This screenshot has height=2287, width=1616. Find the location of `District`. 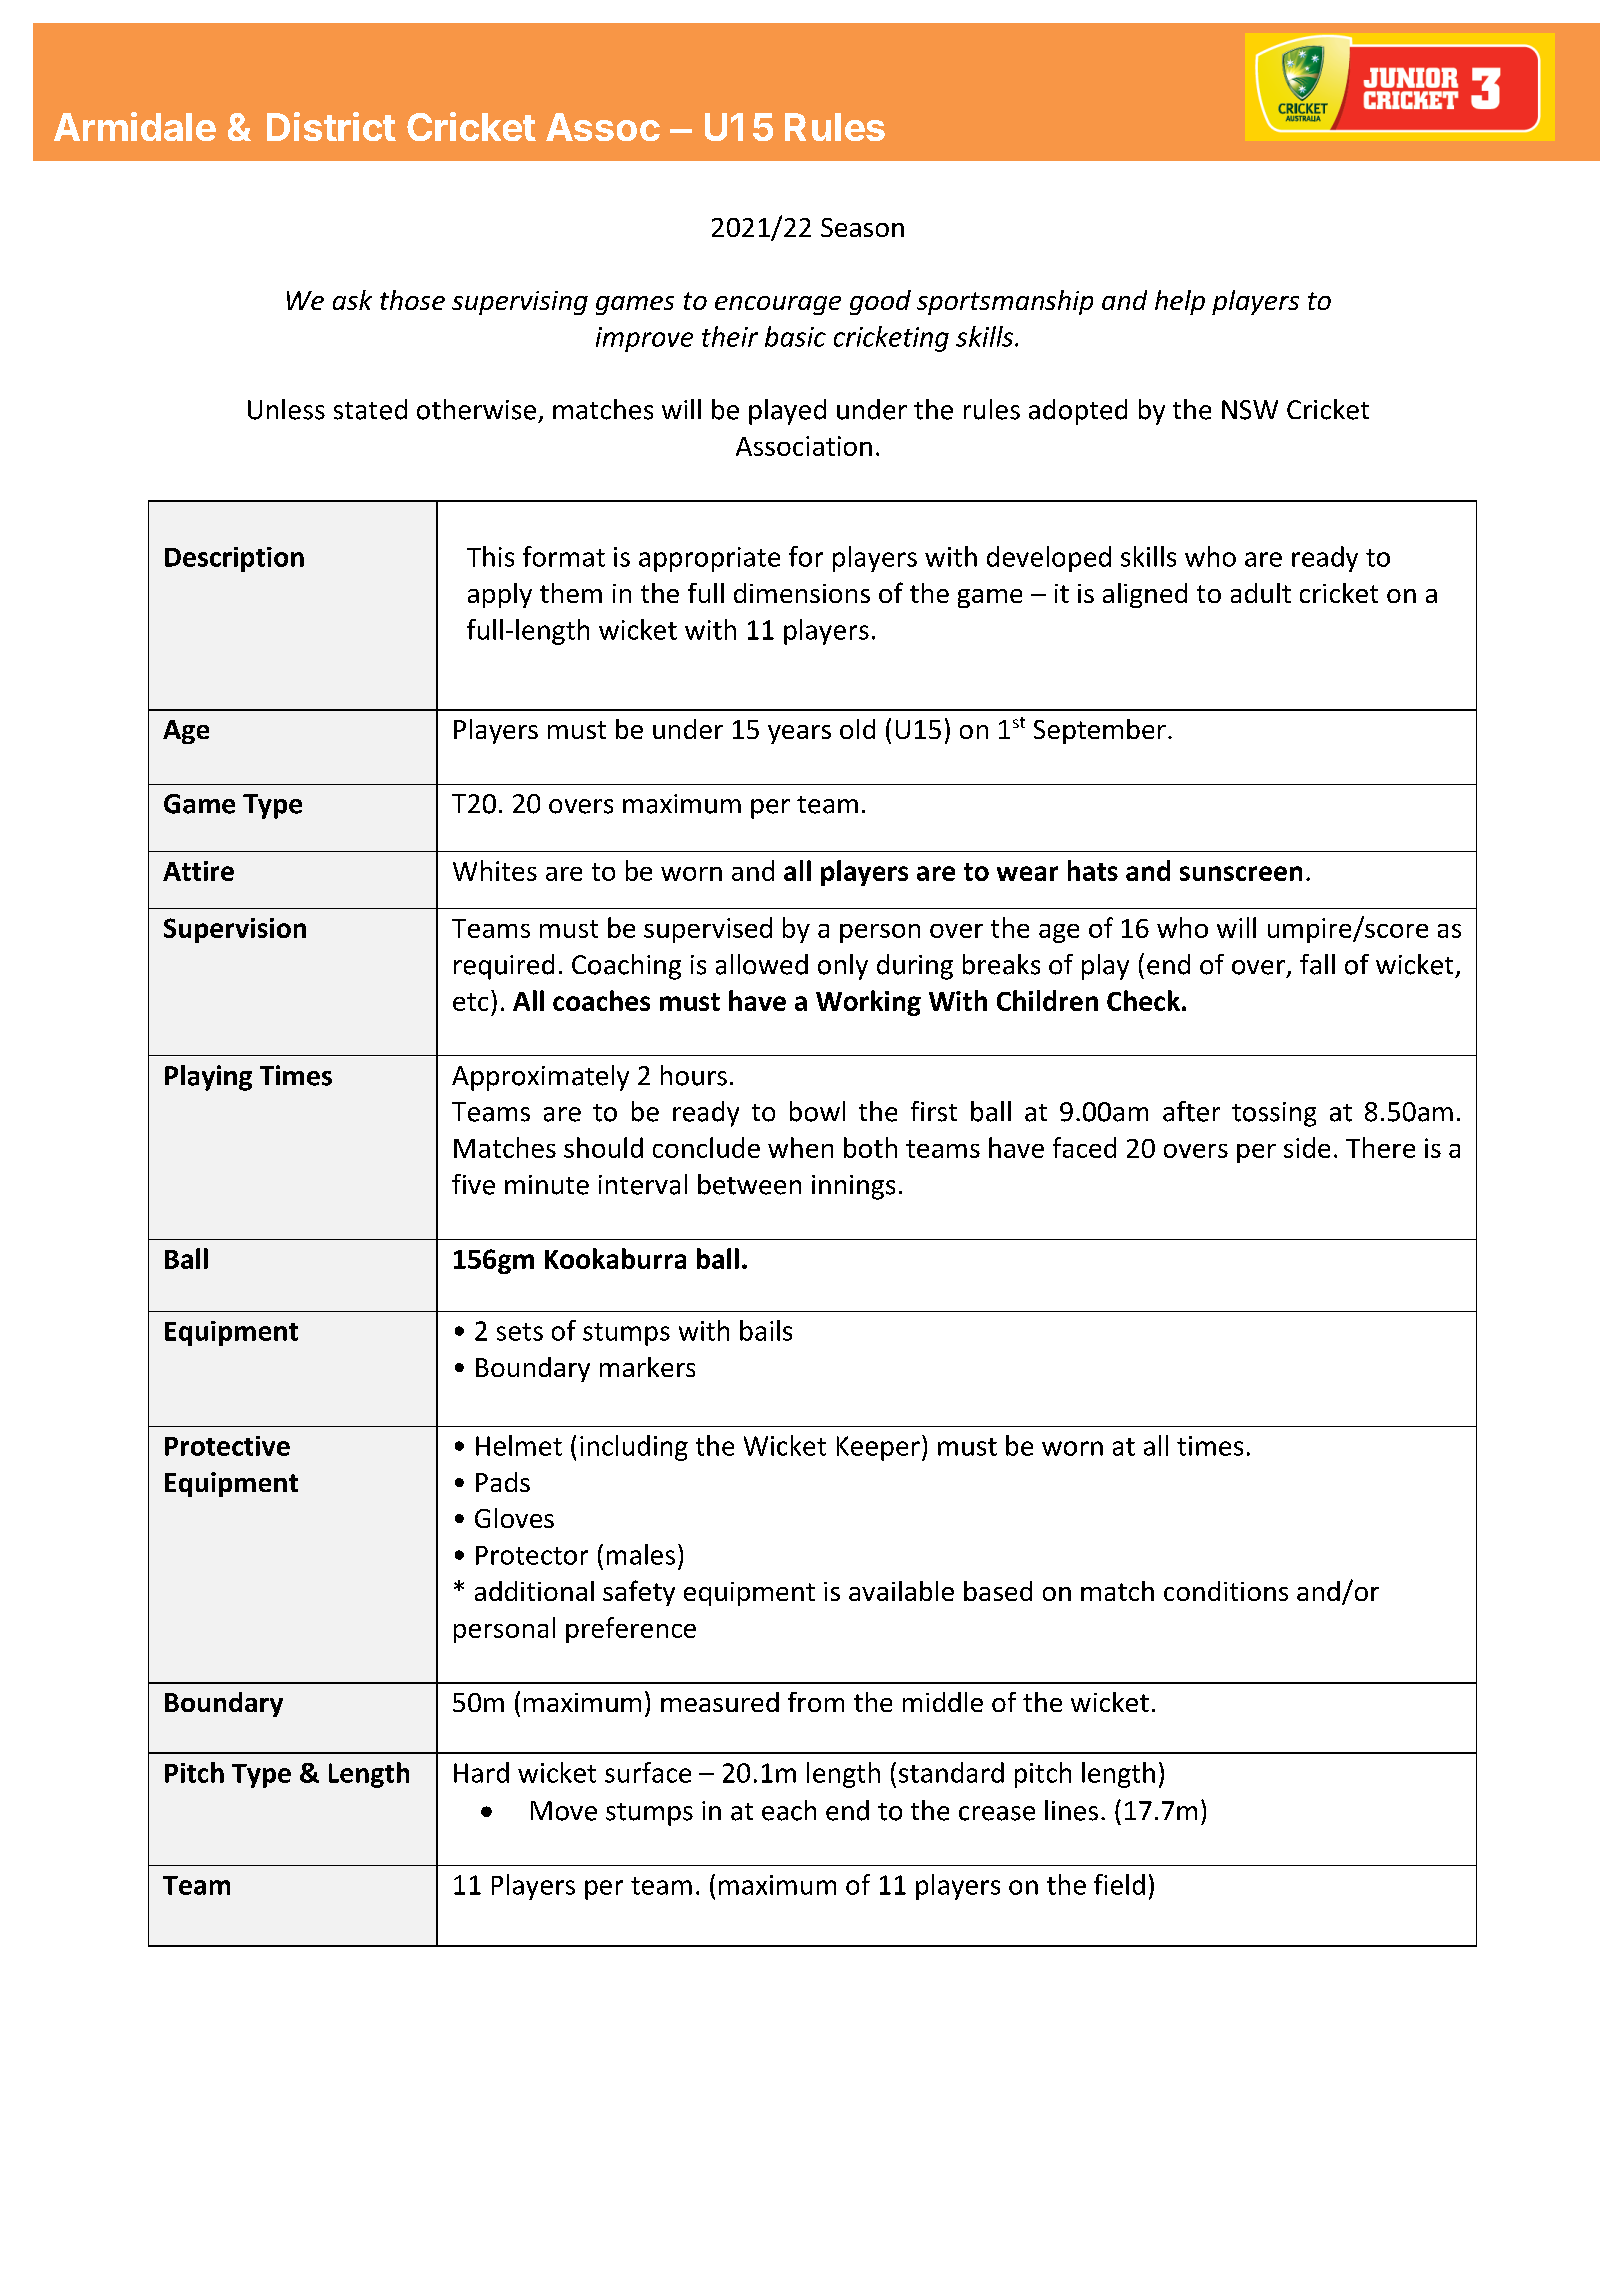

District is located at coordinates (331, 126).
